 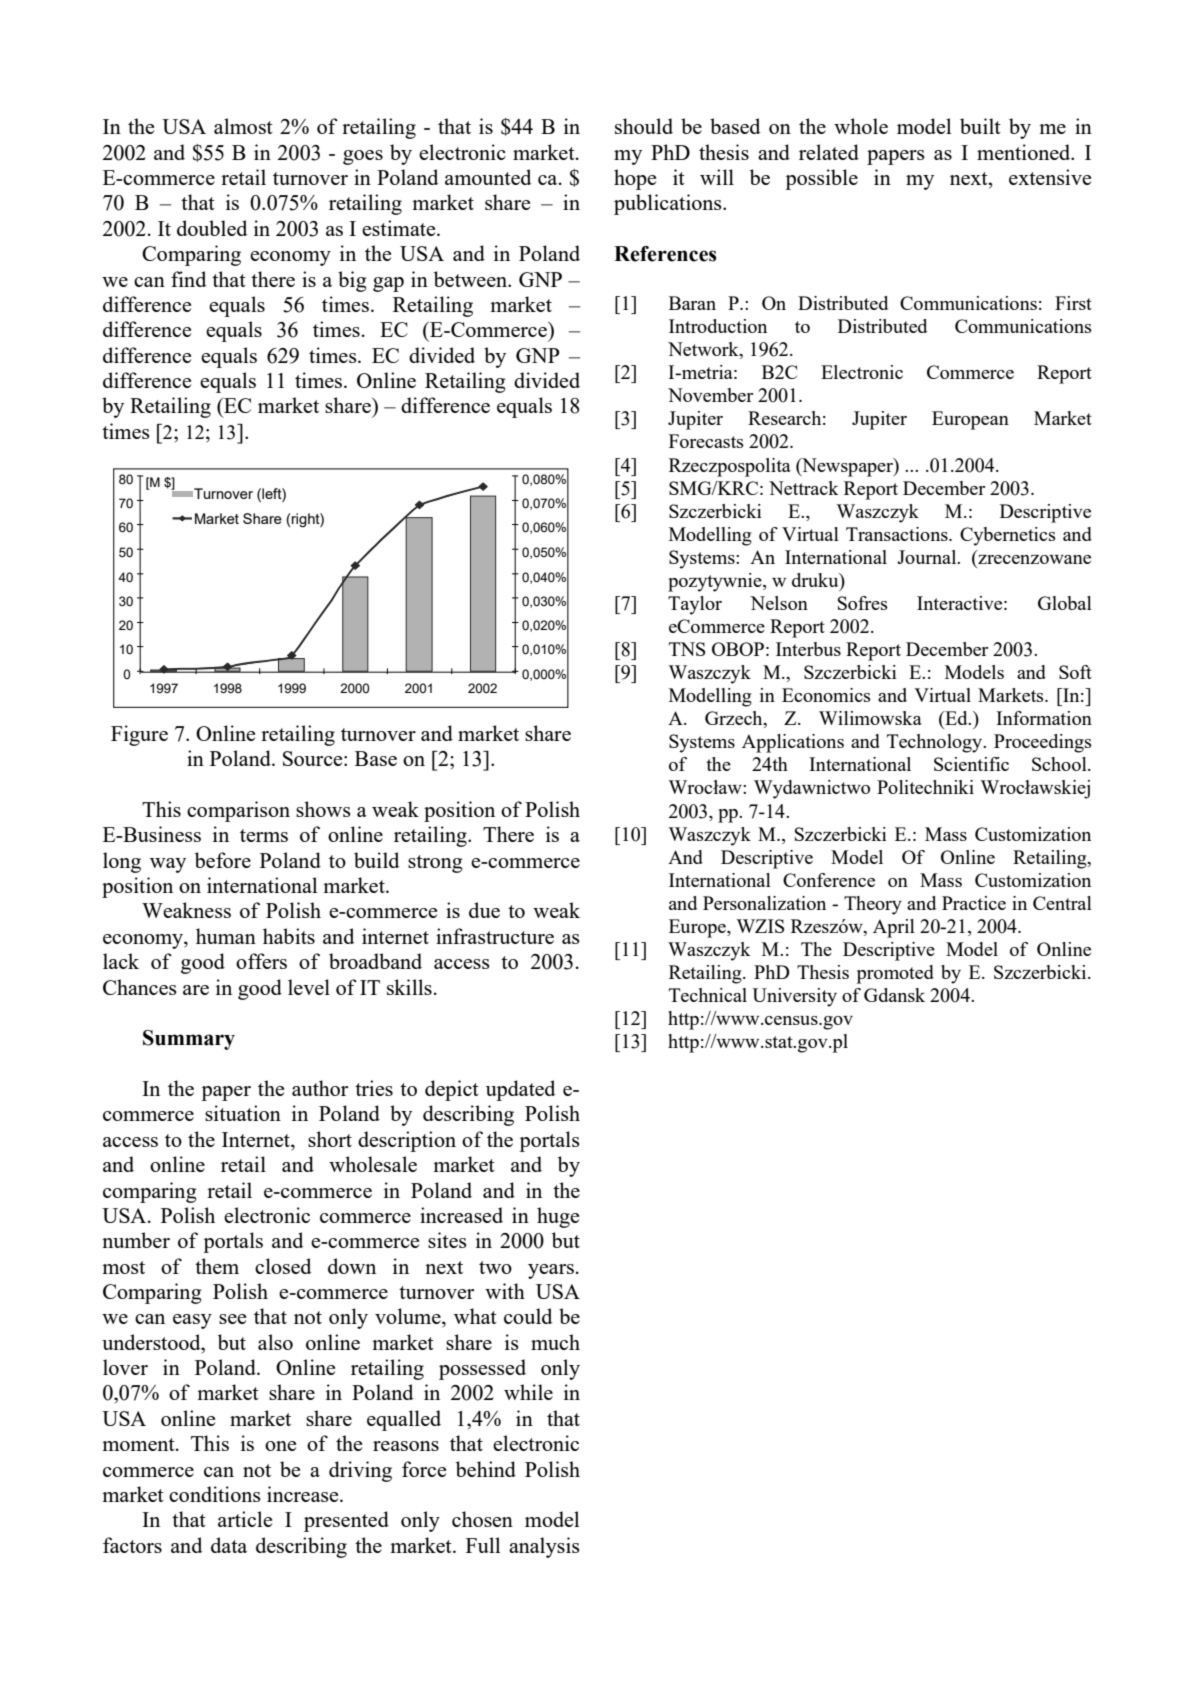 I want to click on built, so click(x=980, y=126).
